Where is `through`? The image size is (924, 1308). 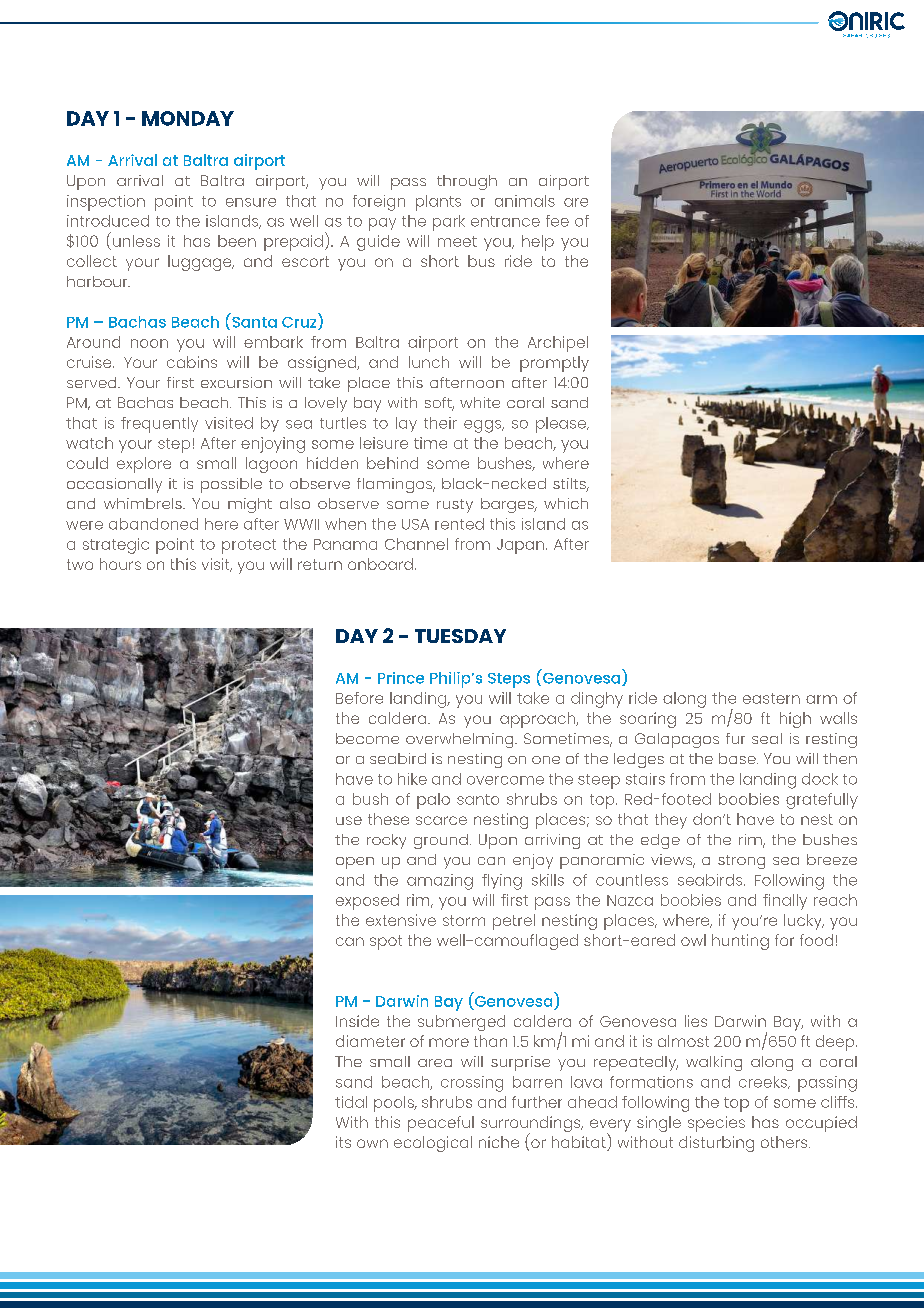
through is located at coordinates (467, 182).
